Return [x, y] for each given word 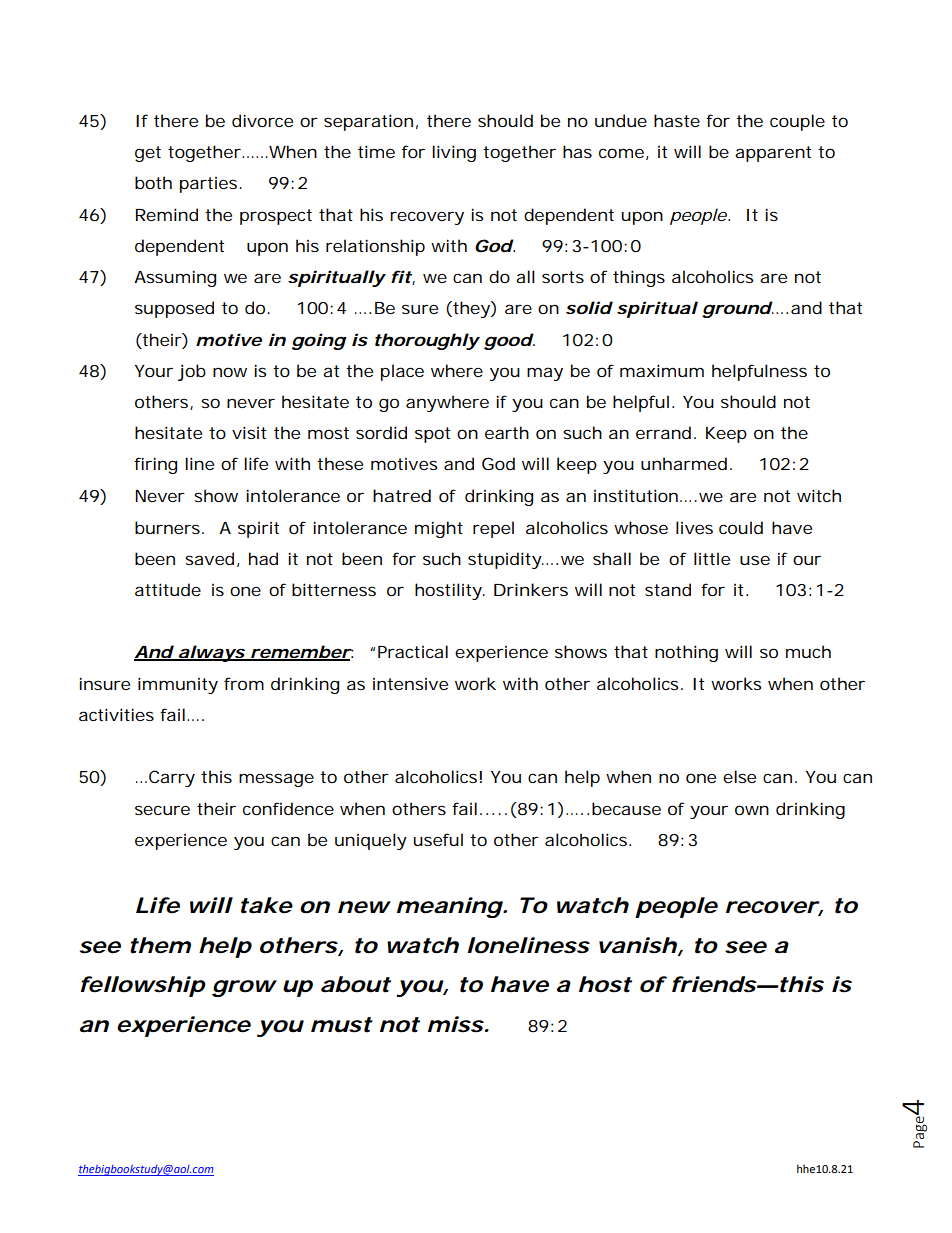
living [454, 153]
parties [208, 185]
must [341, 1025]
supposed [174, 309]
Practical [413, 651]
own [752, 810]
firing [155, 465]
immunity [178, 685]
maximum [662, 370]
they [471, 309]
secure [162, 810]
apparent [773, 154]
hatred [402, 495]
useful [438, 839]
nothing [686, 653]
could [741, 527]
